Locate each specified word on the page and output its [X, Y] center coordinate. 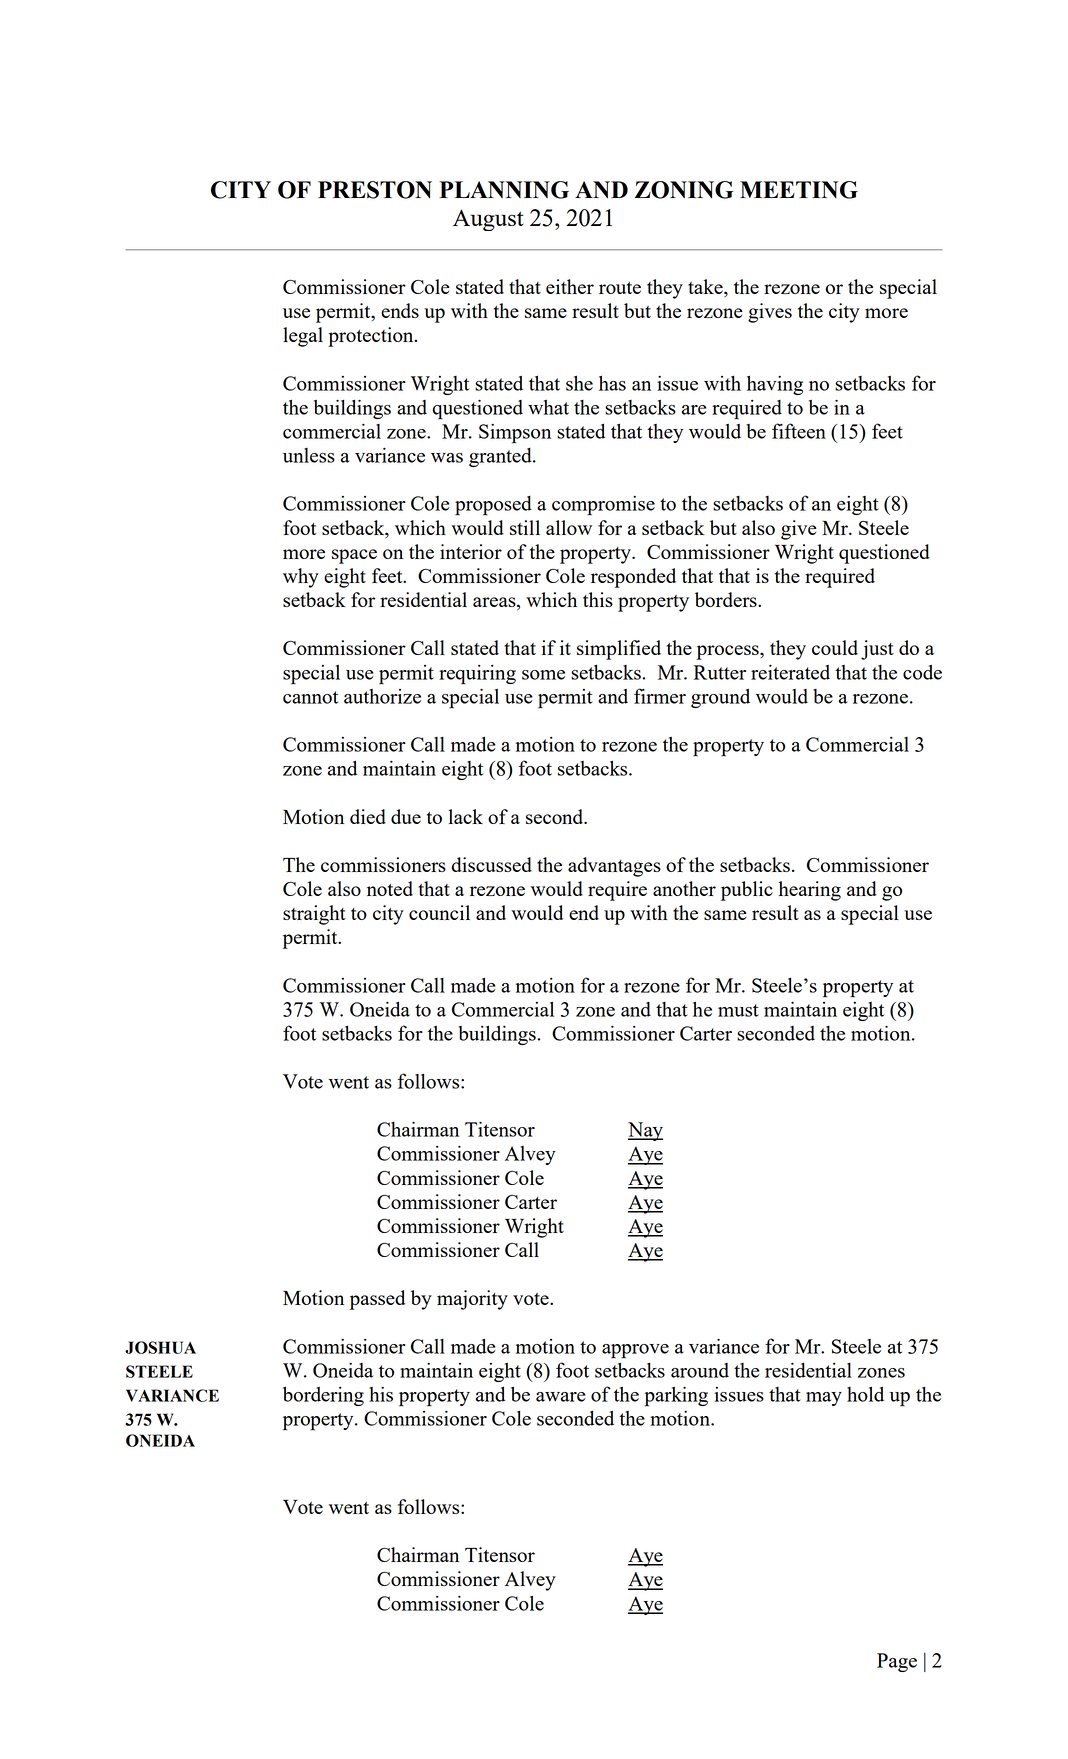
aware [561, 1397]
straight [314, 915]
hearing [810, 891]
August [488, 220]
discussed [492, 864]
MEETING [799, 190]
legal [303, 337]
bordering [323, 1396]
